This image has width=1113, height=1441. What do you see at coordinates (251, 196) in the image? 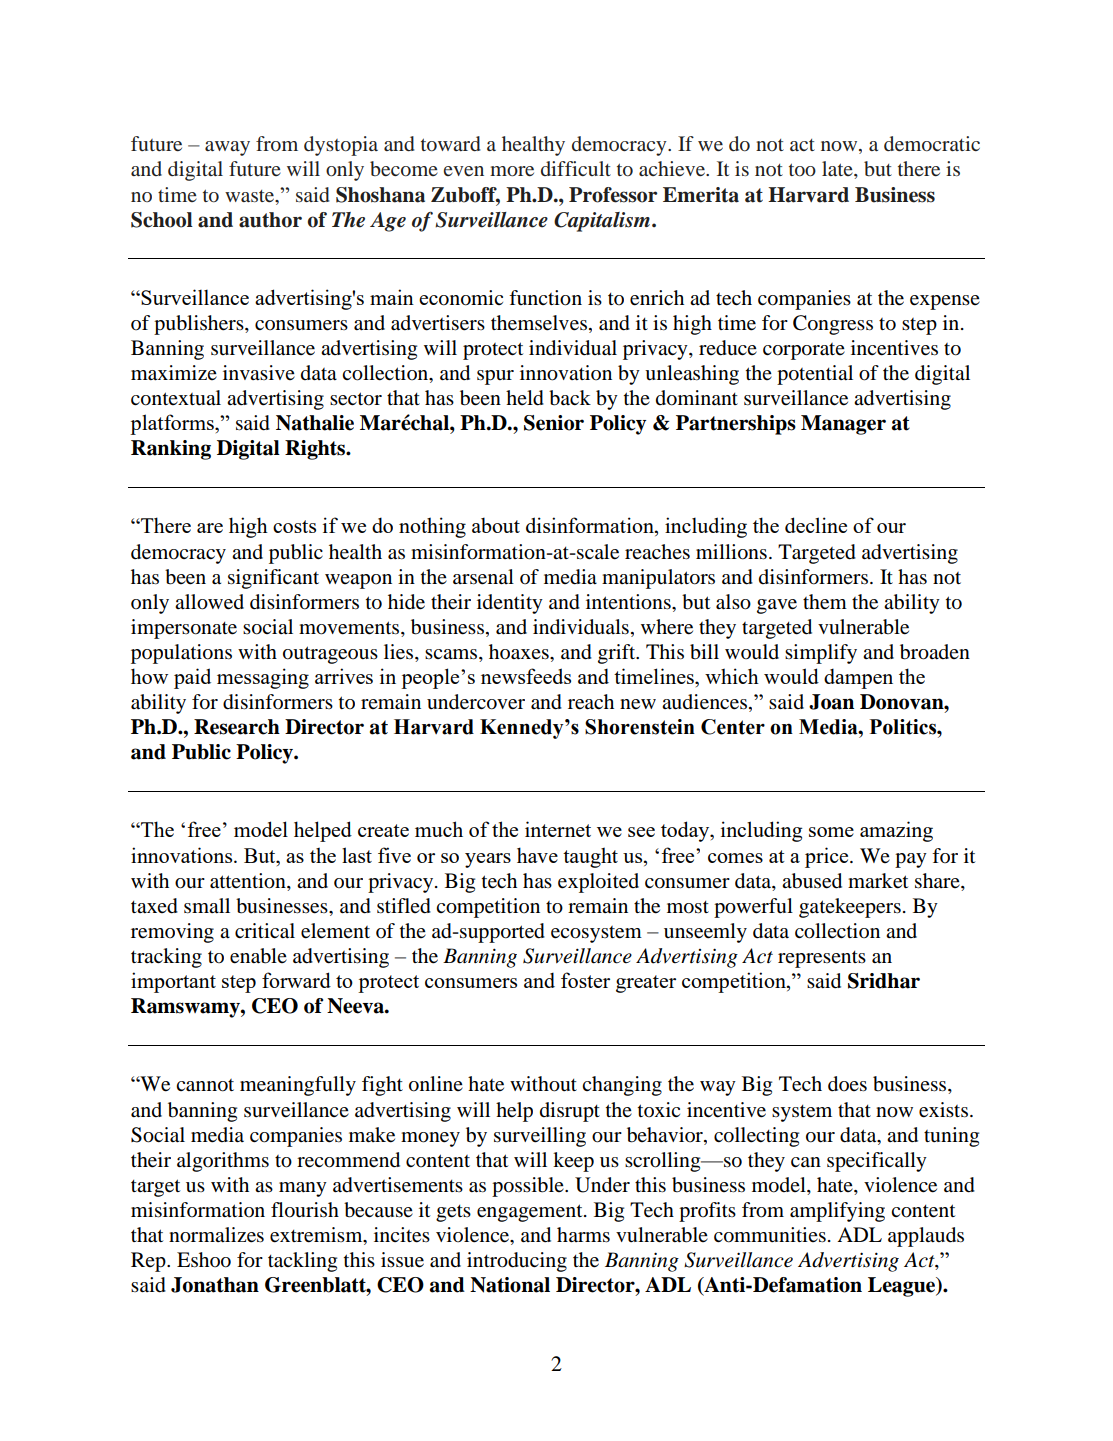
I see `waste` at bounding box center [251, 196].
